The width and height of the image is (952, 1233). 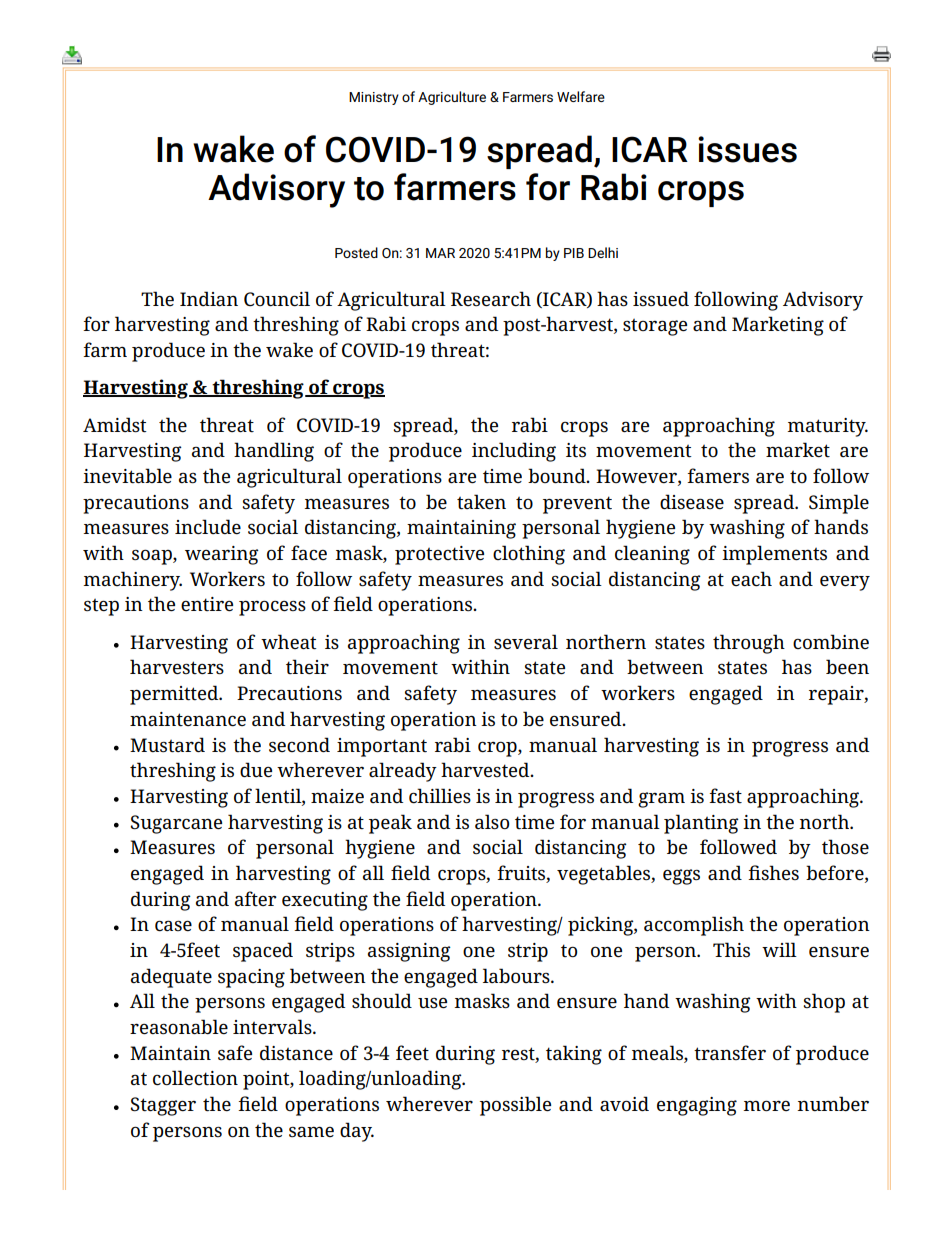 I want to click on due, so click(x=256, y=770).
